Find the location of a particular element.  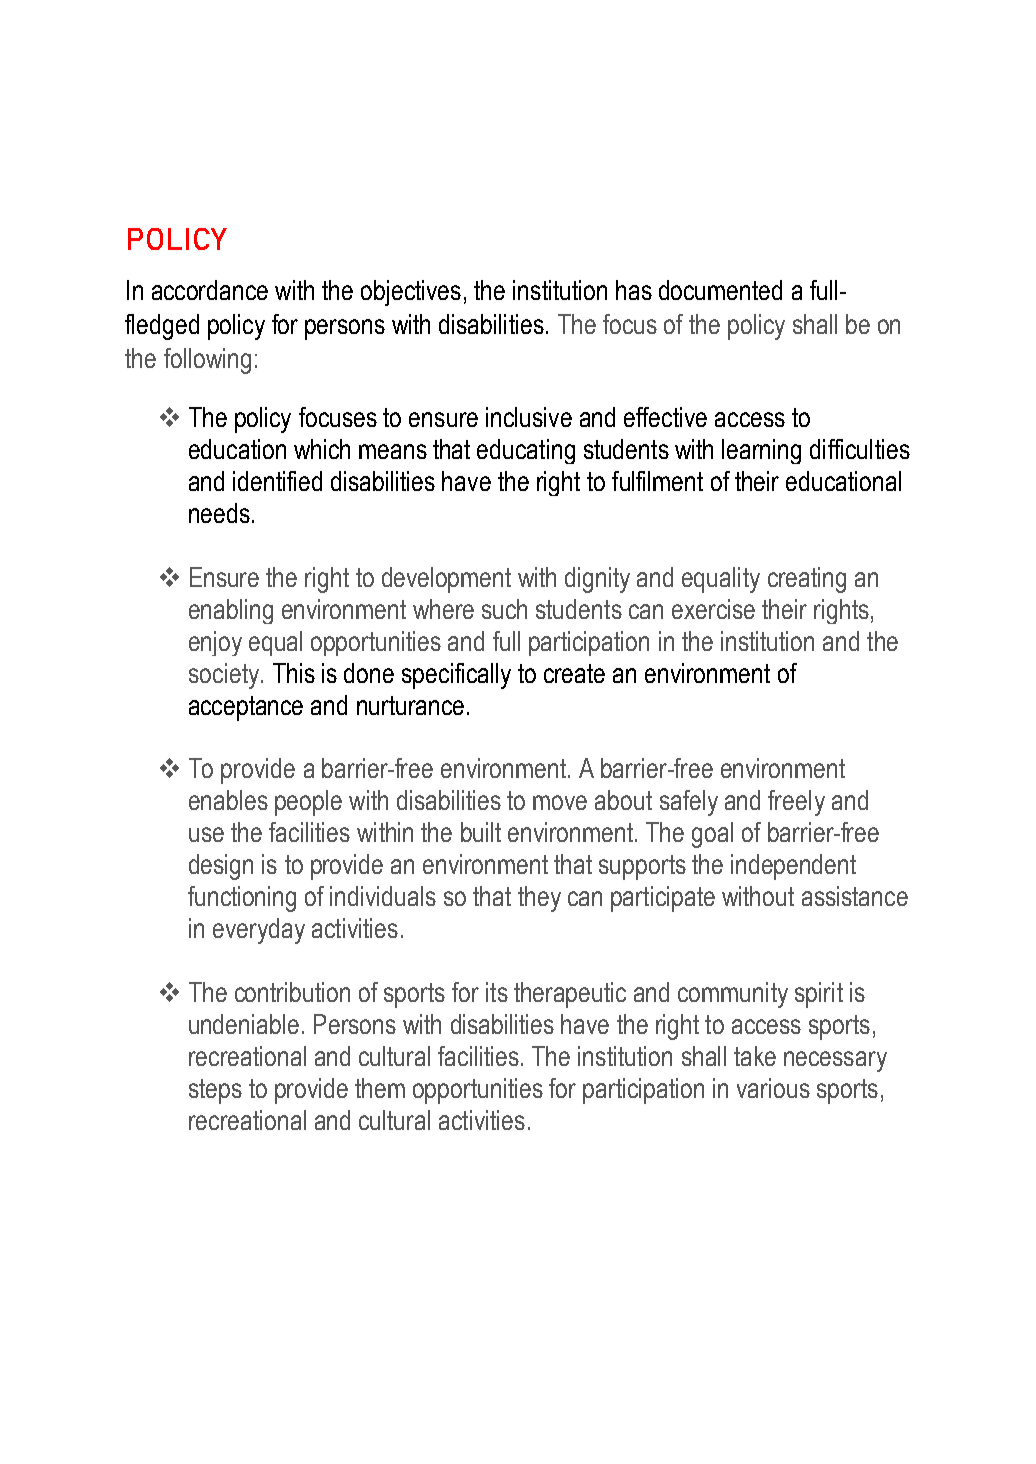

documented is located at coordinates (720, 290).
